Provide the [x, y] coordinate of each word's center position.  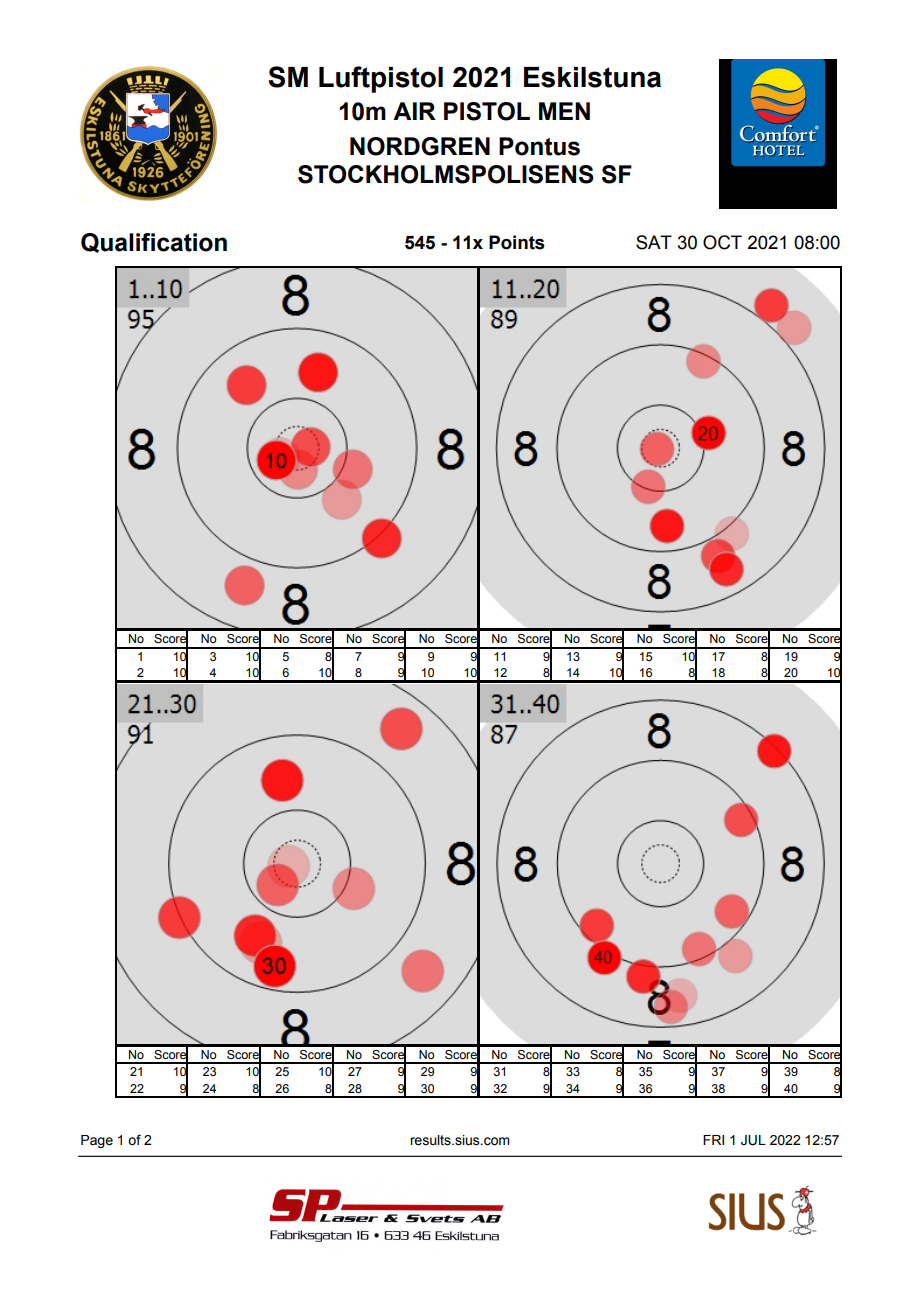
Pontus [539, 146]
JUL [753, 1140]
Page [97, 1141]
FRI [713, 1140]
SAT [654, 242]
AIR [414, 111]
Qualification [154, 243]
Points [517, 242]
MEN [564, 111]
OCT [722, 242]
